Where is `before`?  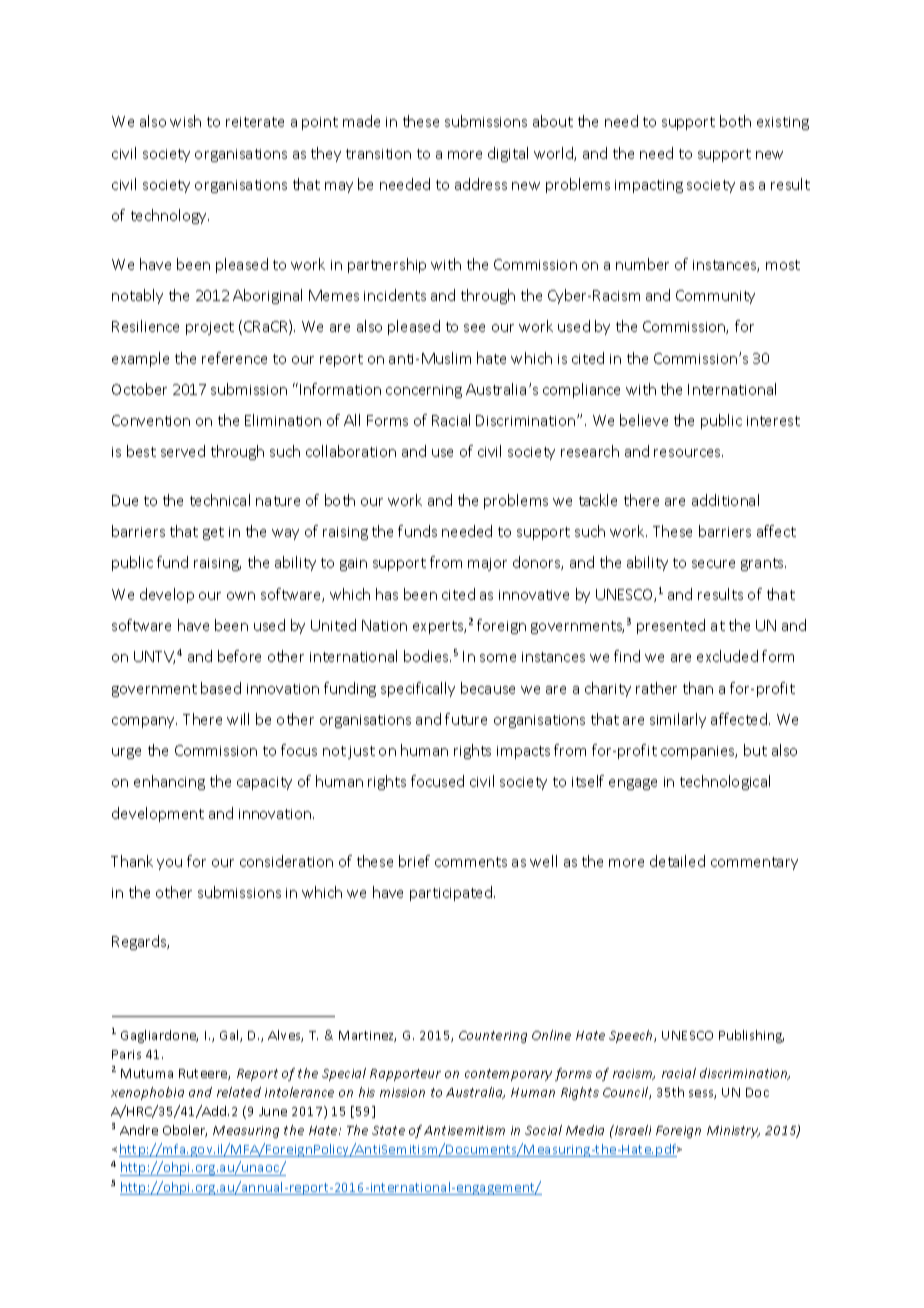
before is located at coordinates (239, 656).
